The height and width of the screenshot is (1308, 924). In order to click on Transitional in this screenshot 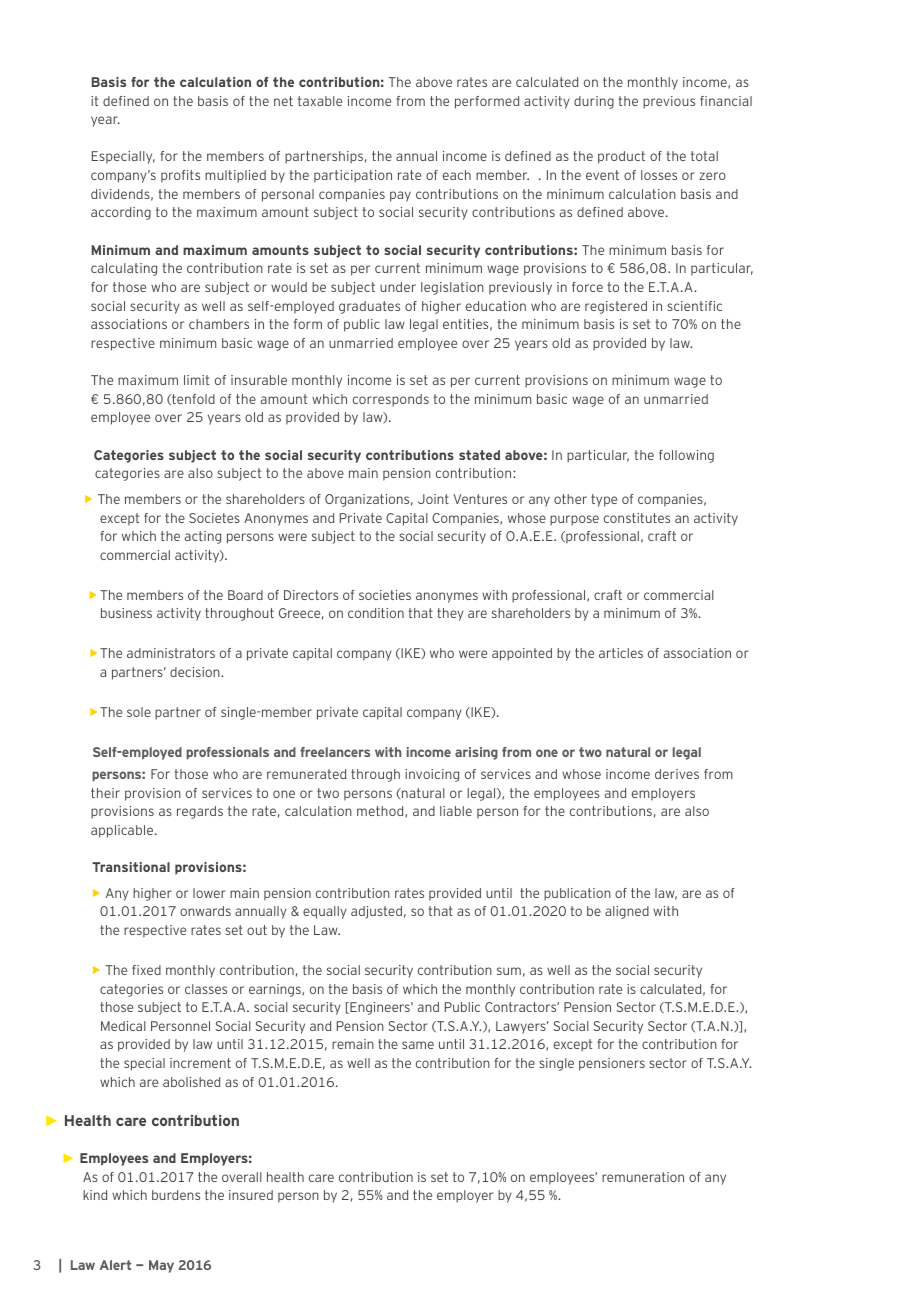, I will do `click(131, 867)`.
